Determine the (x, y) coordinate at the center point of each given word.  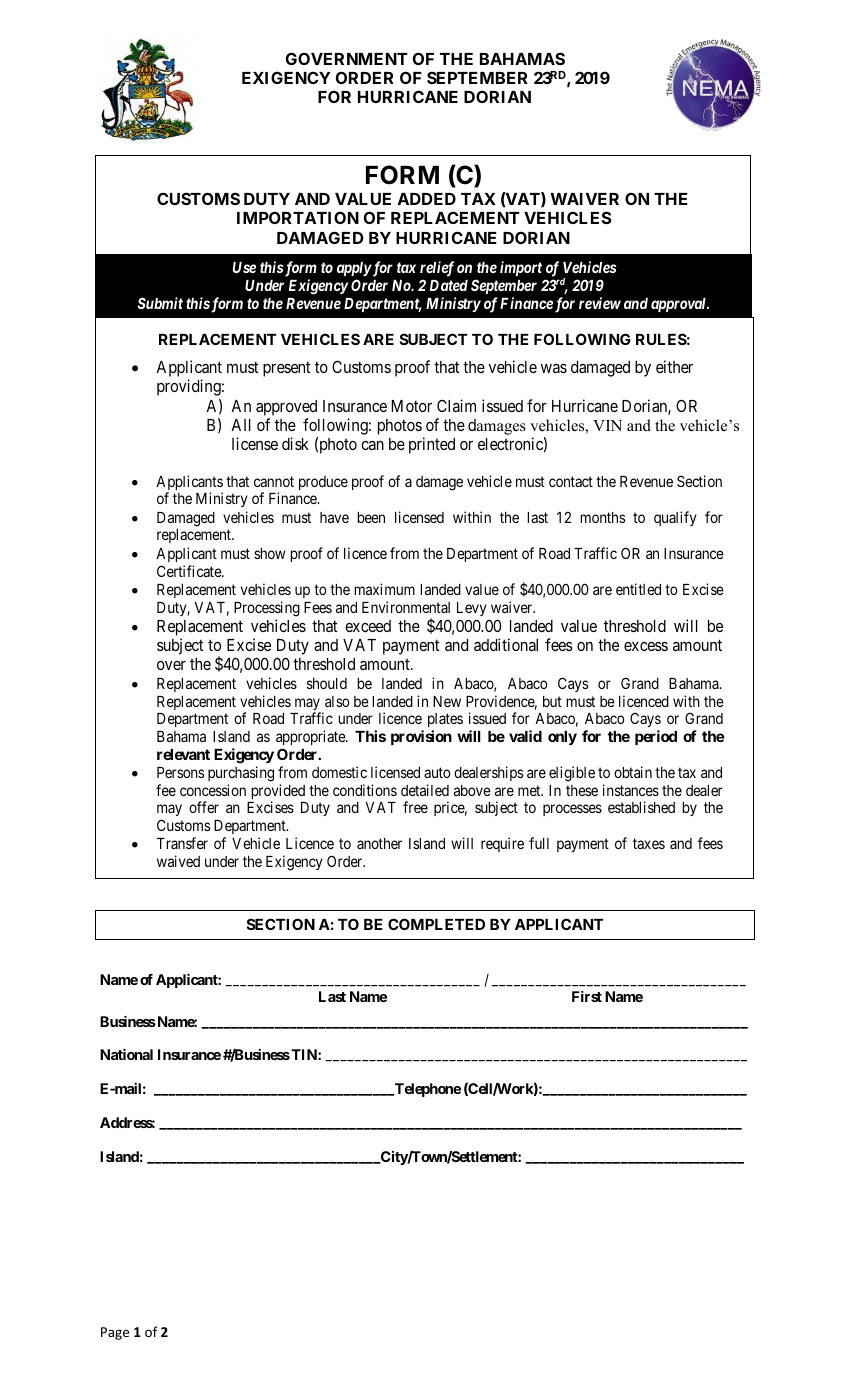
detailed (425, 790)
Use (244, 267)
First (587, 996)
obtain (633, 772)
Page (115, 1333)
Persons (180, 772)
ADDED (427, 199)
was (554, 368)
